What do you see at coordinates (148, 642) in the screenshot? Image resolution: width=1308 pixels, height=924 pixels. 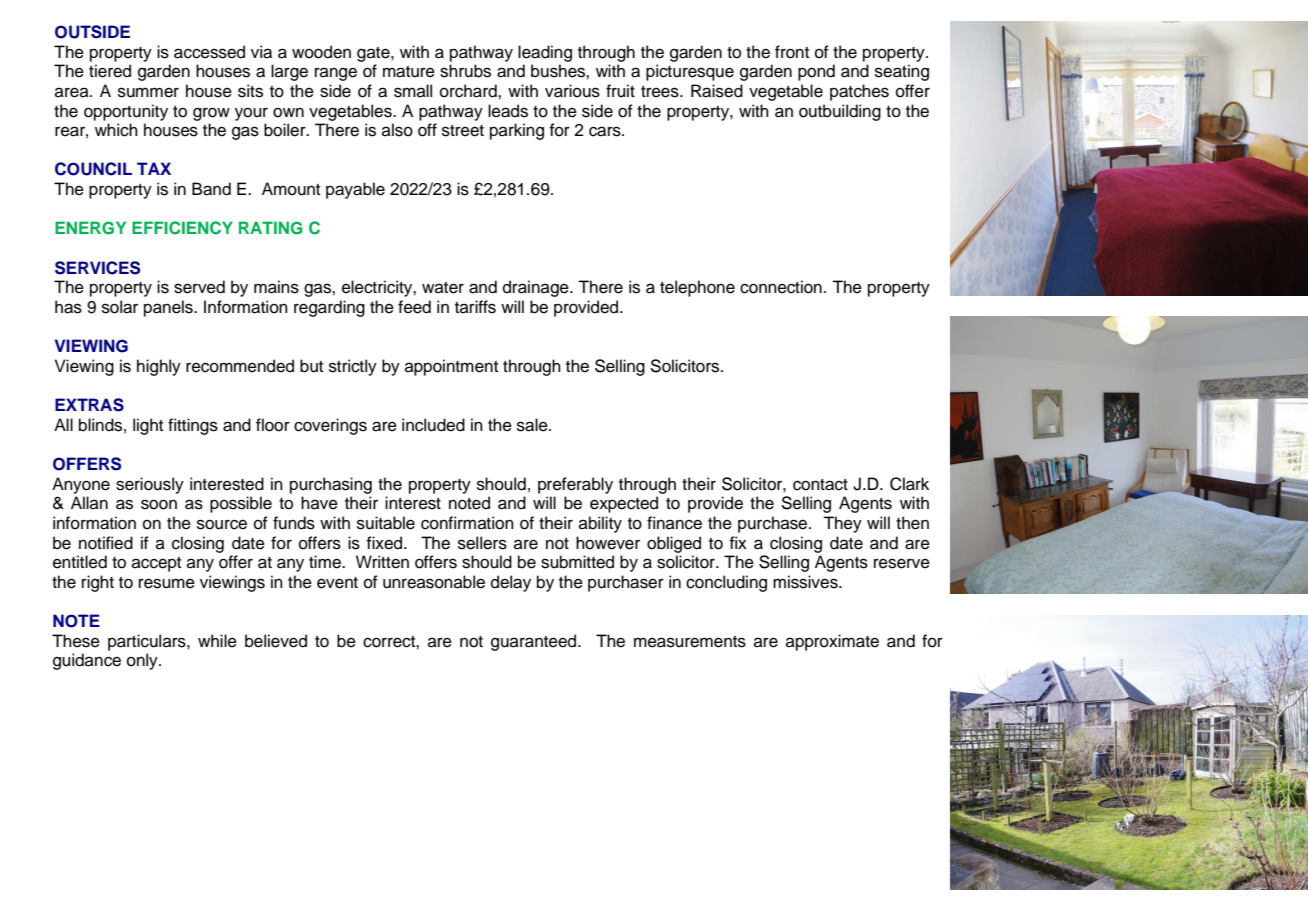 I see `particulars` at bounding box center [148, 642].
